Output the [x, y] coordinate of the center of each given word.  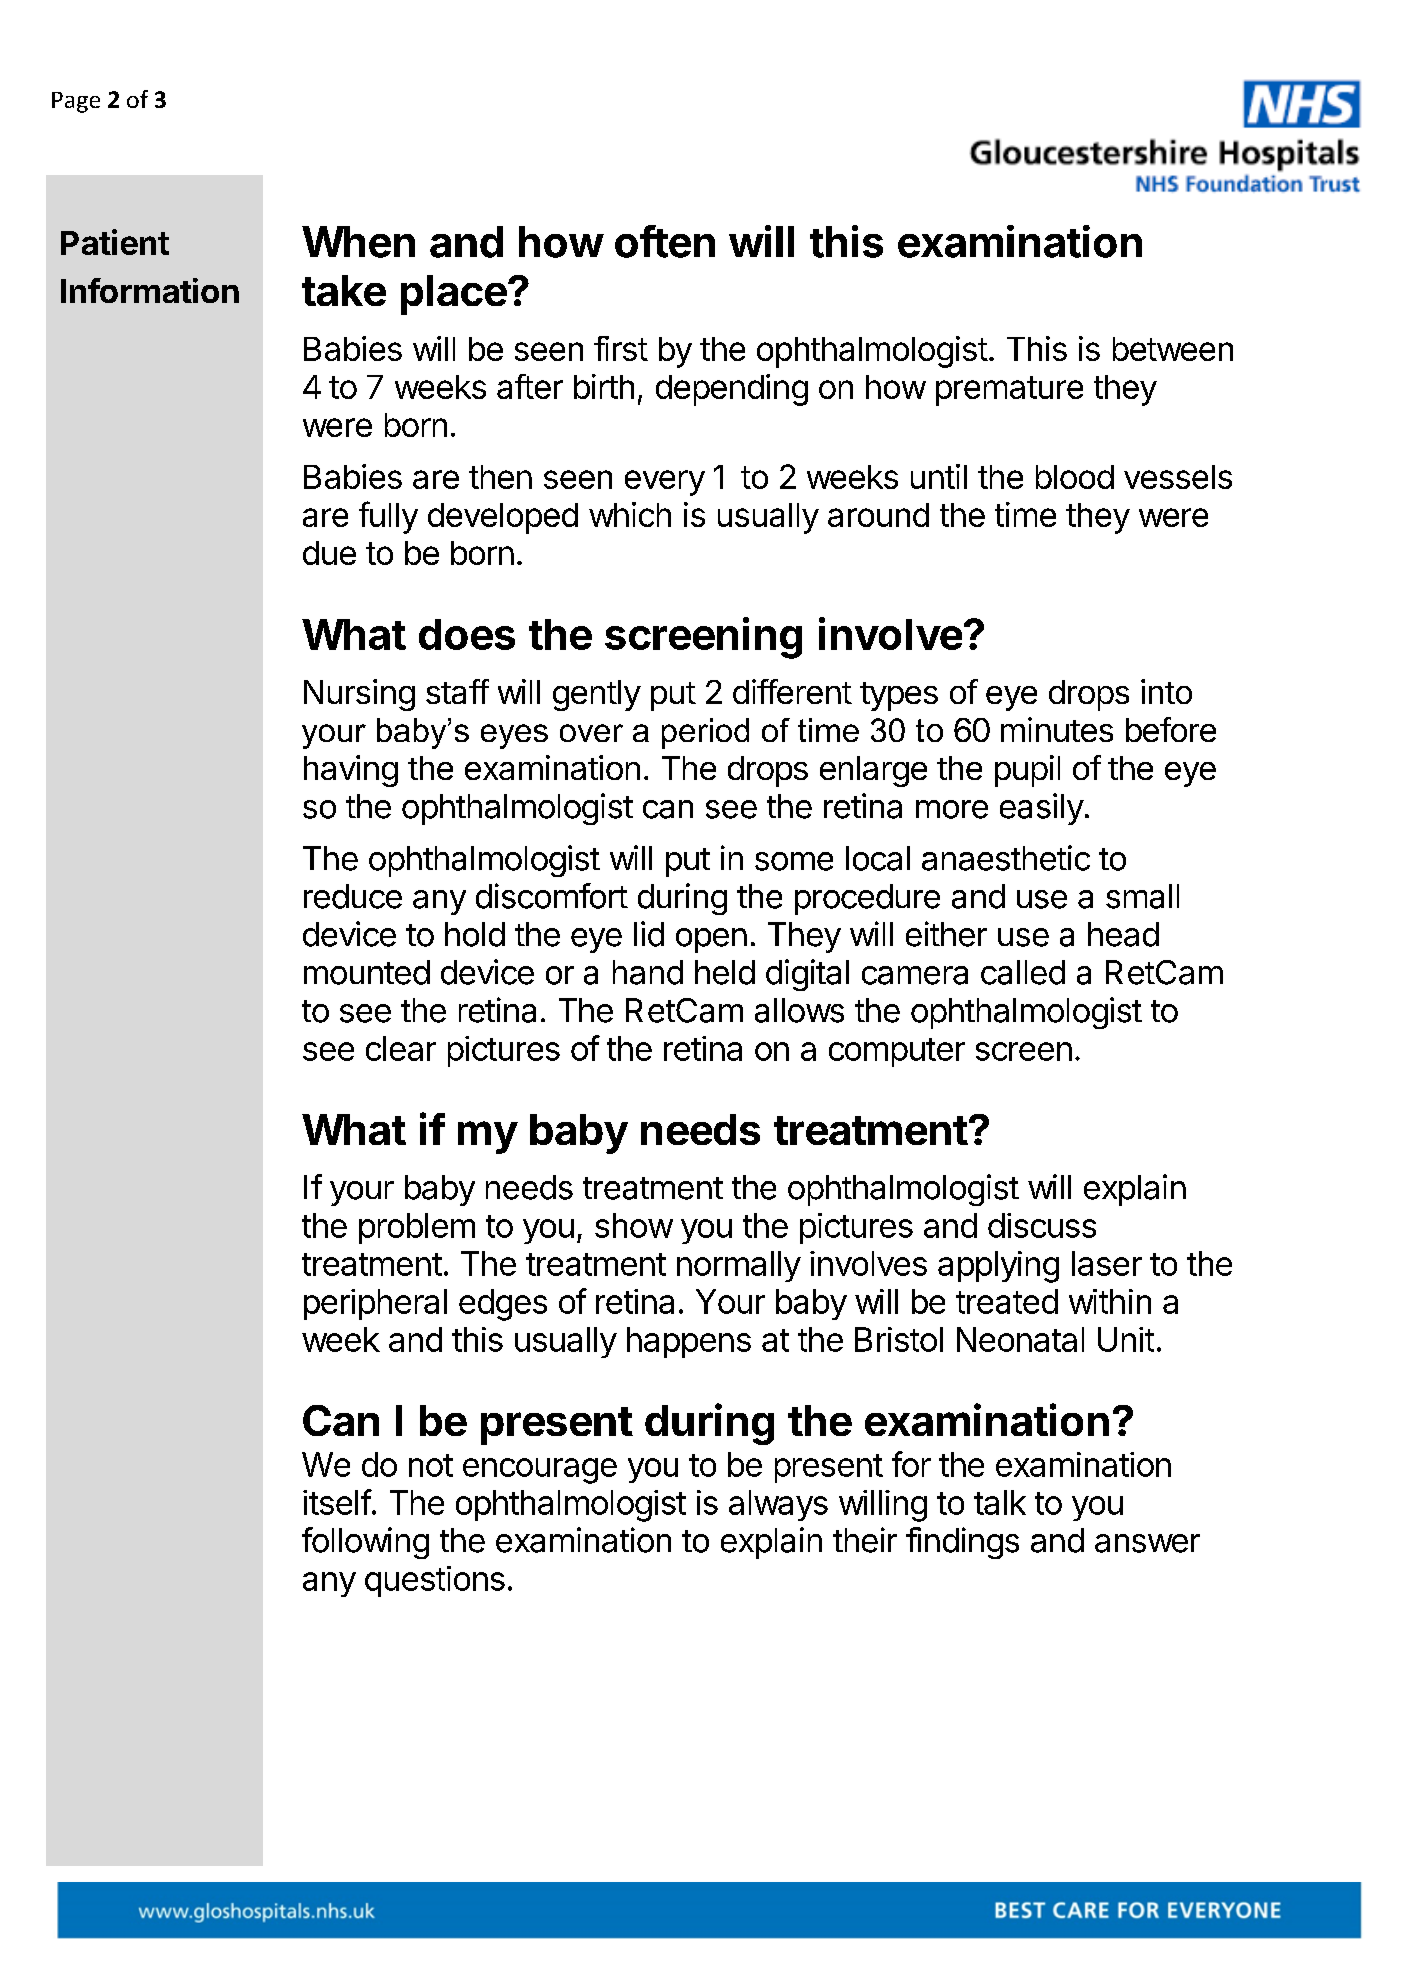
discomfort [552, 896]
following [365, 1543]
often [665, 241]
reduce [353, 896]
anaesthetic [1006, 858]
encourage [540, 1471]
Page [76, 102]
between [1173, 349]
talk [1000, 1502]
